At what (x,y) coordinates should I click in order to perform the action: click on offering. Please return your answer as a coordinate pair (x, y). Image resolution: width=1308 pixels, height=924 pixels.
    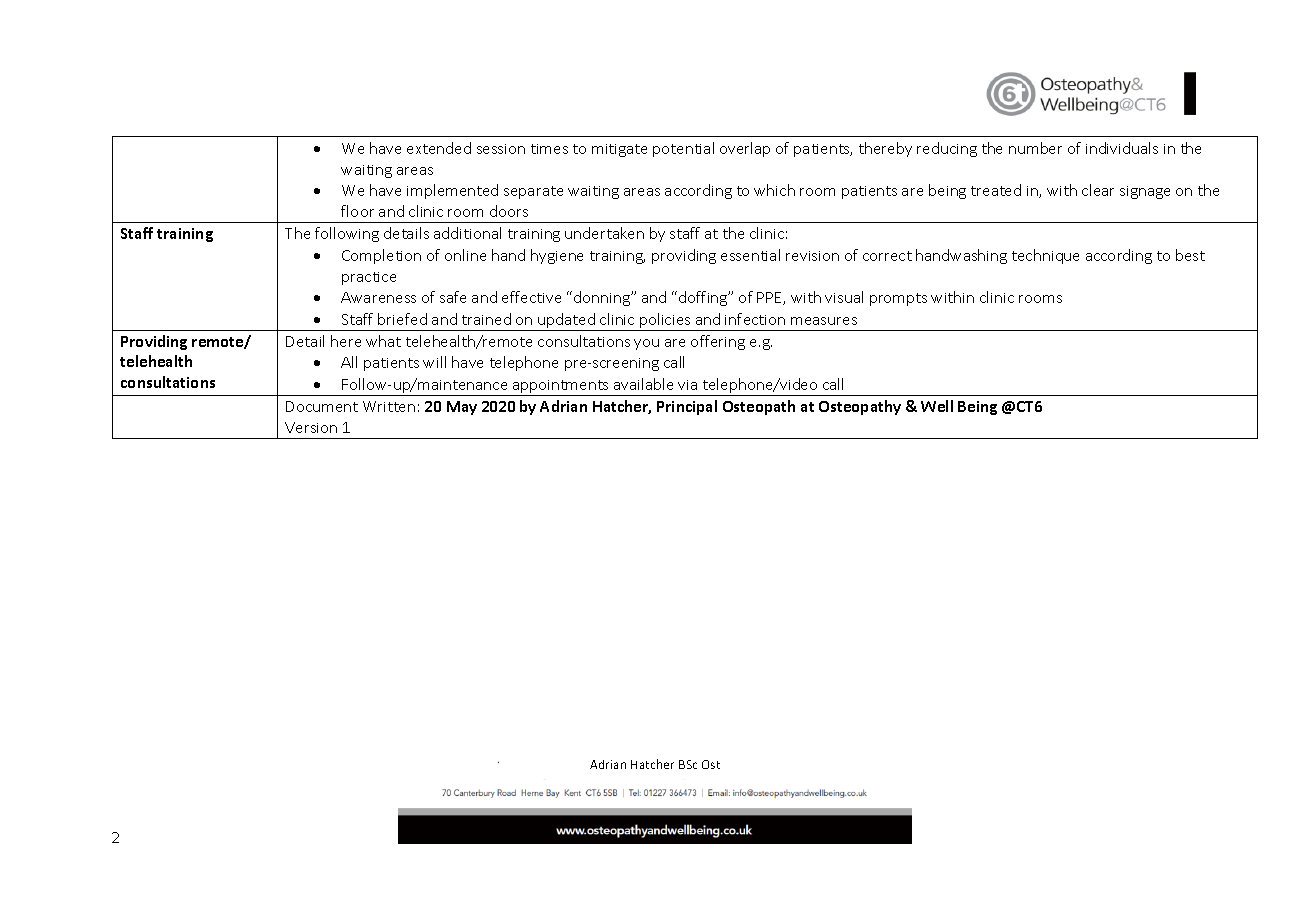
    Looking at the image, I should click on (718, 342).
